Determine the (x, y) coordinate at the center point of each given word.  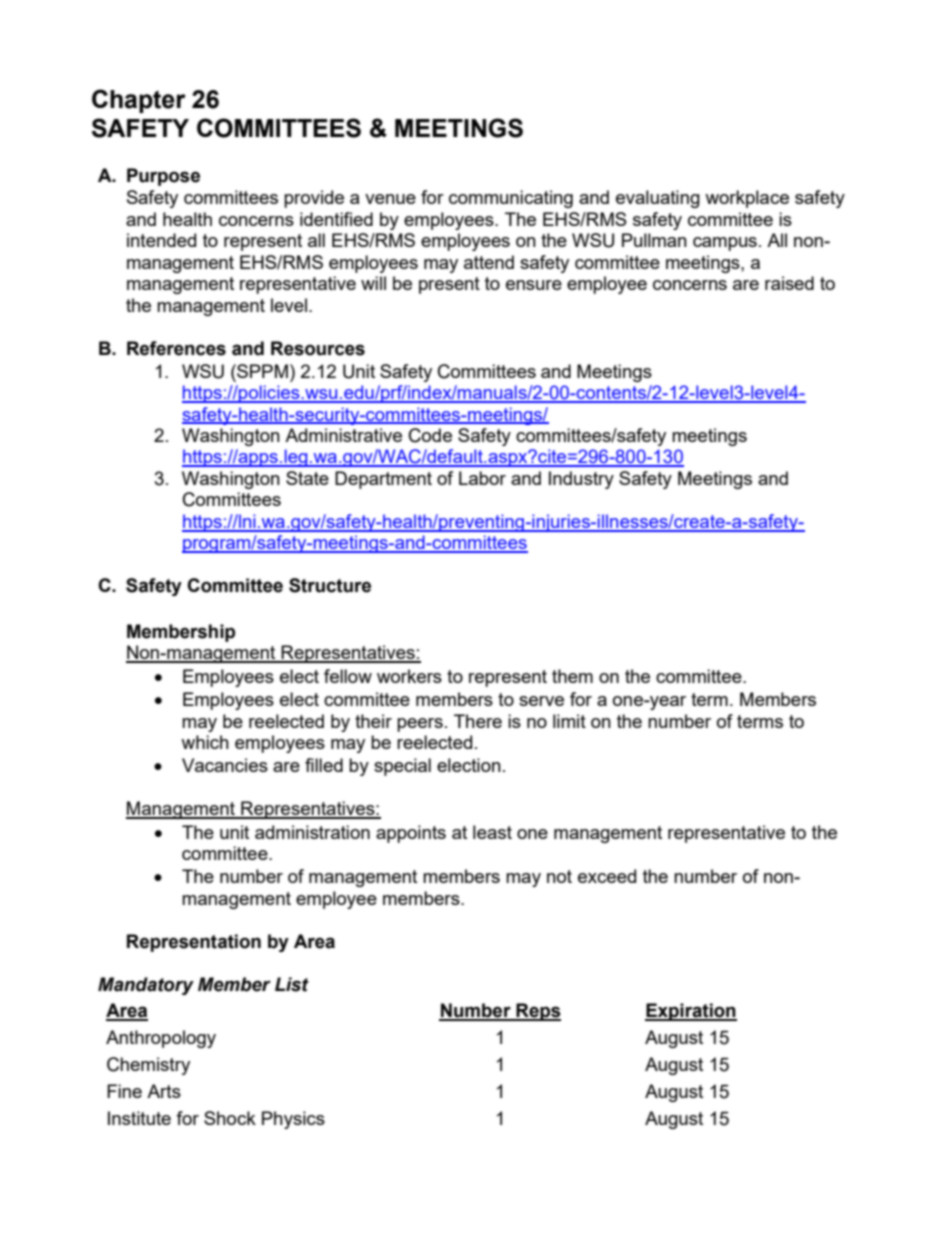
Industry (581, 480)
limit (569, 721)
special (402, 767)
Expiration (691, 1012)
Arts (164, 1091)
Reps (537, 1012)
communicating (511, 199)
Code (430, 435)
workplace (747, 199)
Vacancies (225, 765)
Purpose (163, 177)
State (307, 478)
